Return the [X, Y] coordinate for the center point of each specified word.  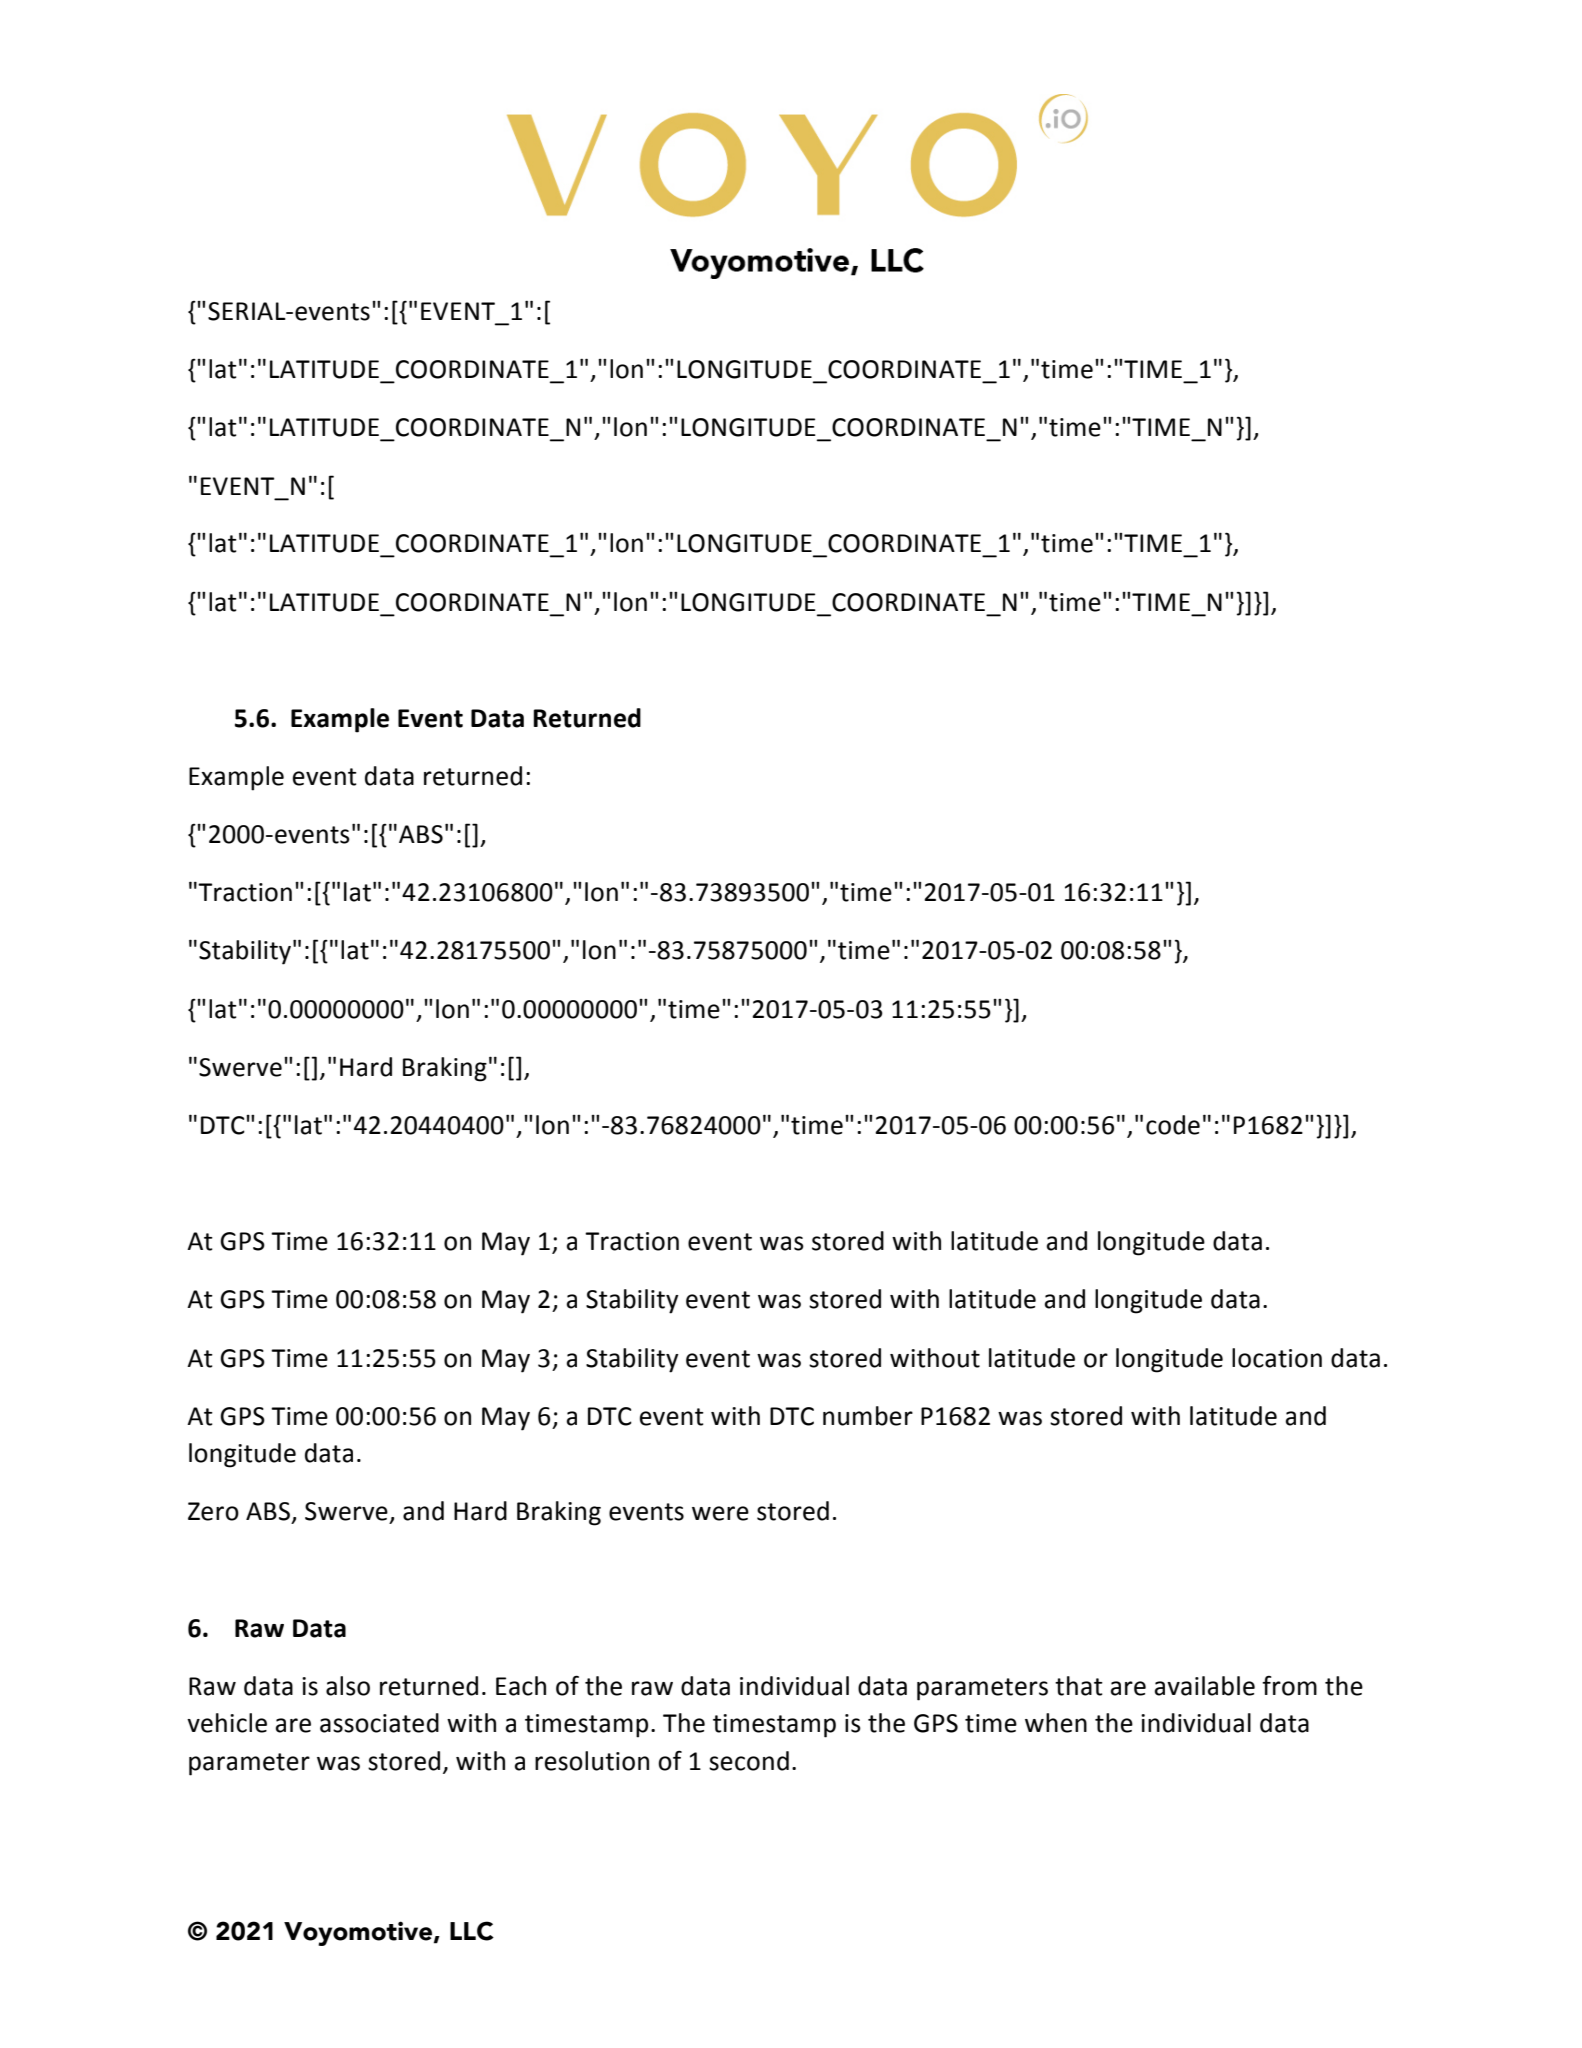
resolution [592, 1761]
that [1079, 1686]
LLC [472, 1931]
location [1277, 1358]
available [1205, 1686]
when [1056, 1723]
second [749, 1761]
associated [379, 1723]
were [720, 1513]
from [1289, 1686]
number [868, 1416]
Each [521, 1686]
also [348, 1686]
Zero [213, 1511]
